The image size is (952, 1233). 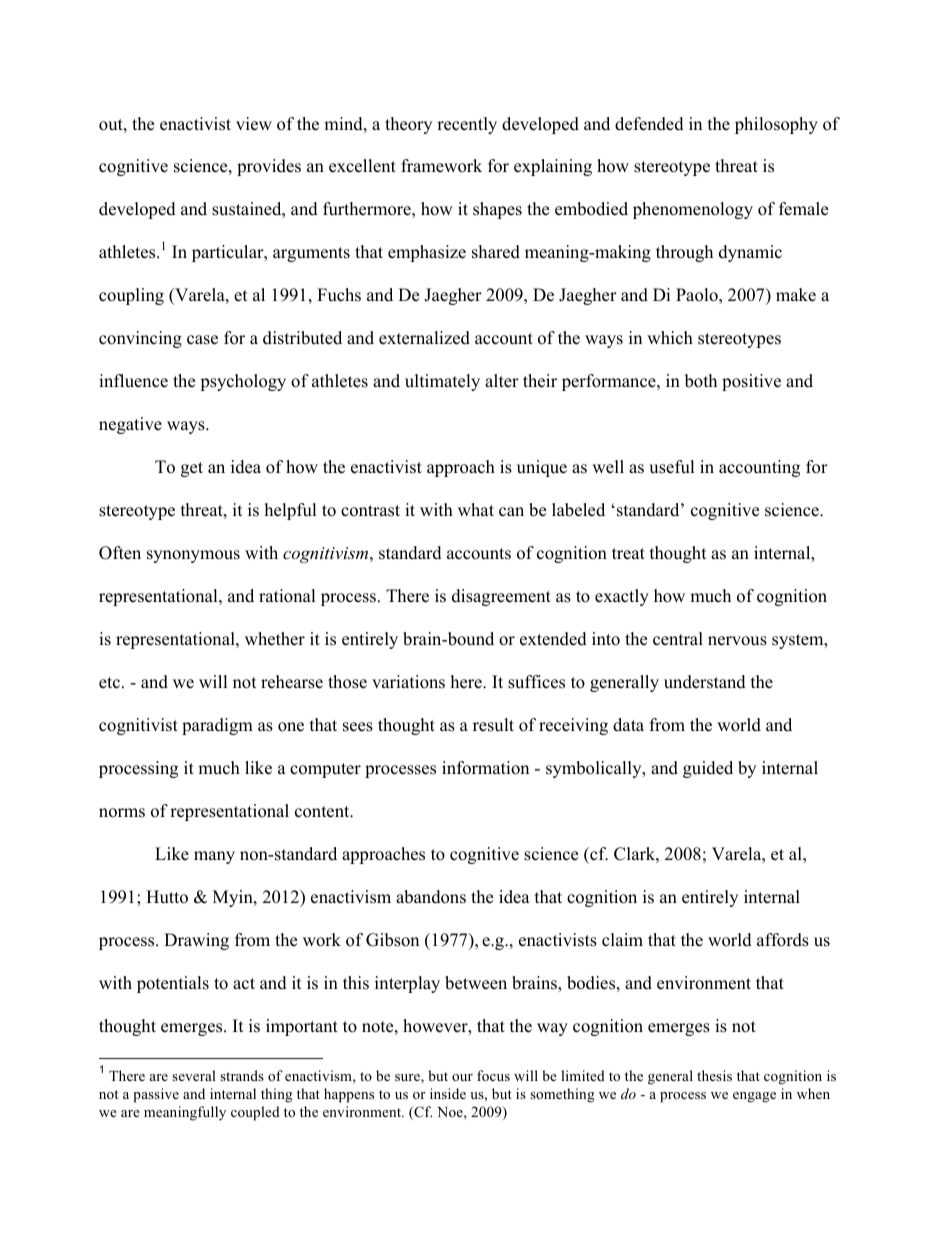 What do you see at coordinates (708, 769) in the screenshot?
I see `guided` at bounding box center [708, 769].
